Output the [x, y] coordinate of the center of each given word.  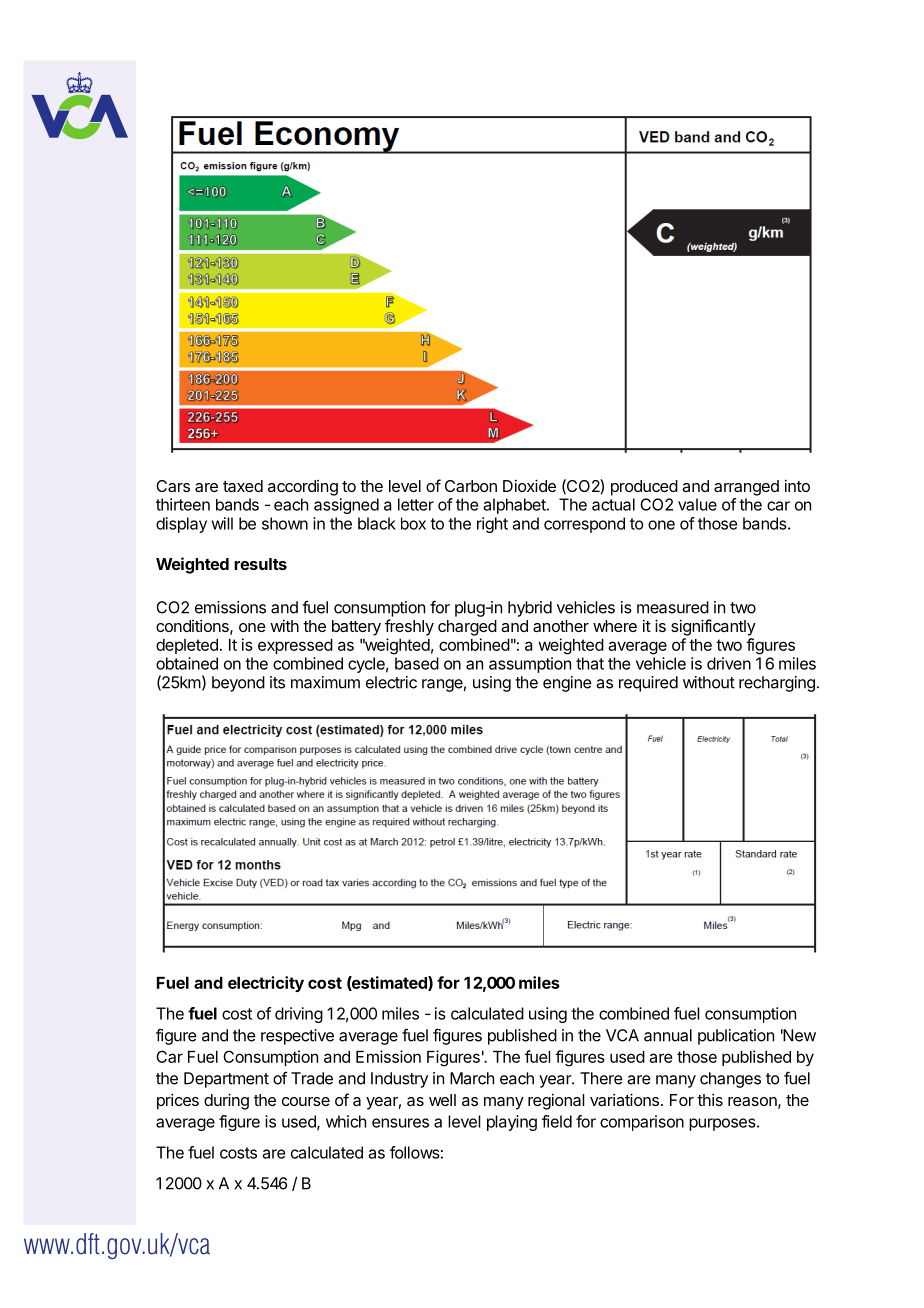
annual [668, 1035]
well [442, 1100]
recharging [777, 684]
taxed [243, 486]
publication [736, 1037]
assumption [530, 665]
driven [729, 663]
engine [567, 684]
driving [299, 1015]
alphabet [516, 506]
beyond [238, 684]
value [697, 504]
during [226, 1101]
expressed [295, 646]
